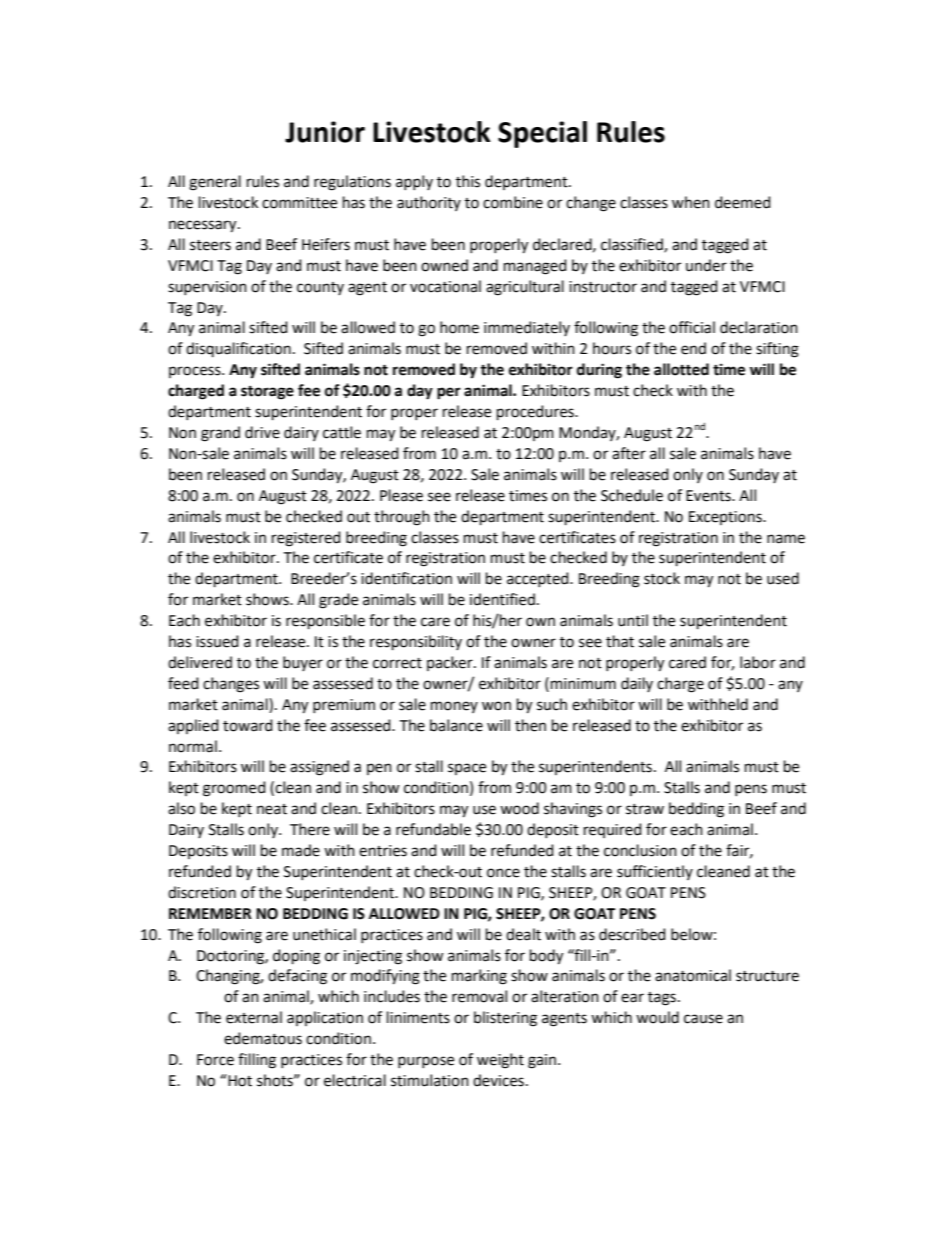 The width and height of the document is (952, 1233). Describe the element at coordinates (645, 809) in the document. I see `straw` at that location.
